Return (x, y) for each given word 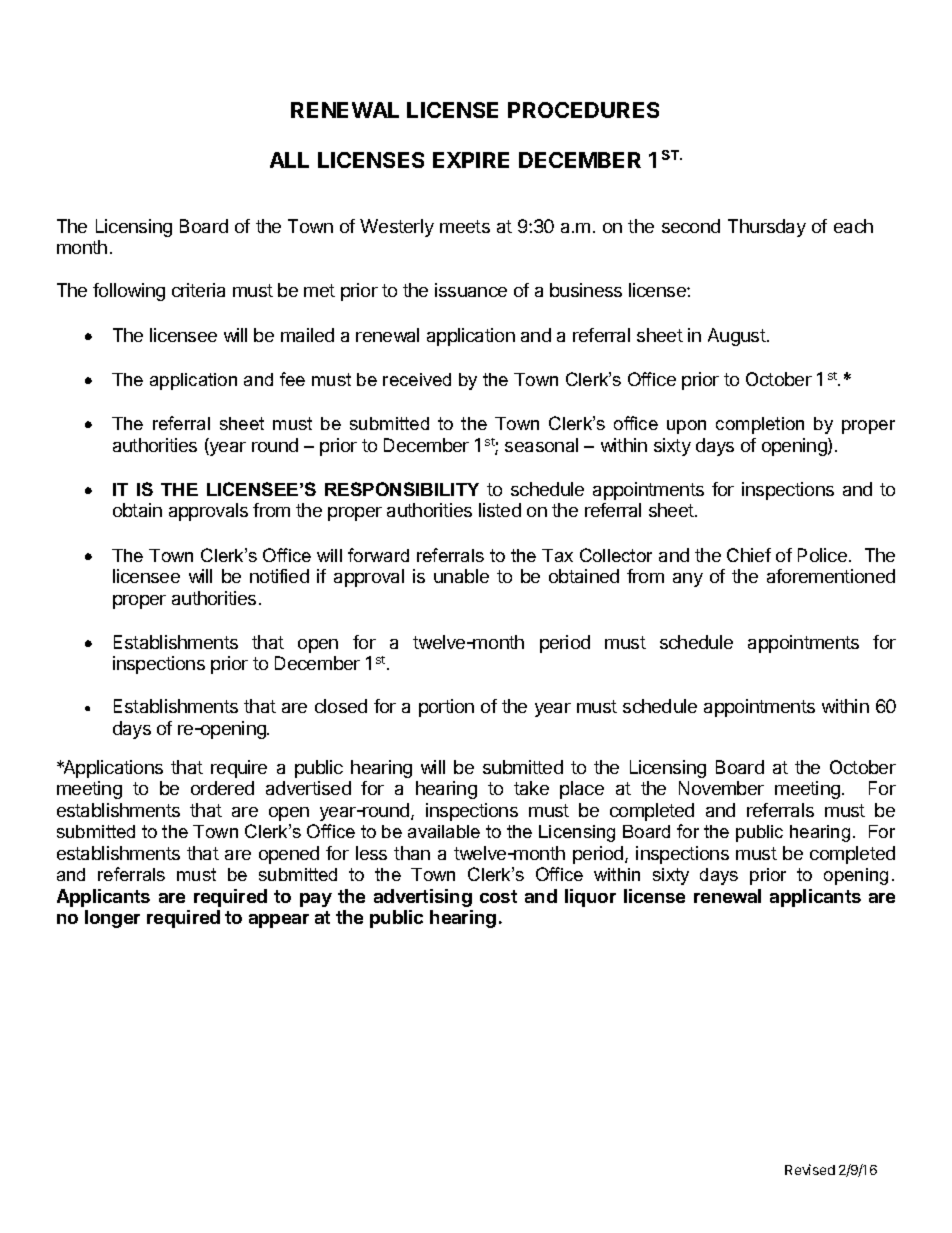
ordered (222, 788)
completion (760, 425)
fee (292, 379)
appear (279, 921)
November (721, 788)
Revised (810, 1169)
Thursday (767, 228)
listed (500, 510)
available (444, 831)
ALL (289, 160)
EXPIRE (471, 160)
